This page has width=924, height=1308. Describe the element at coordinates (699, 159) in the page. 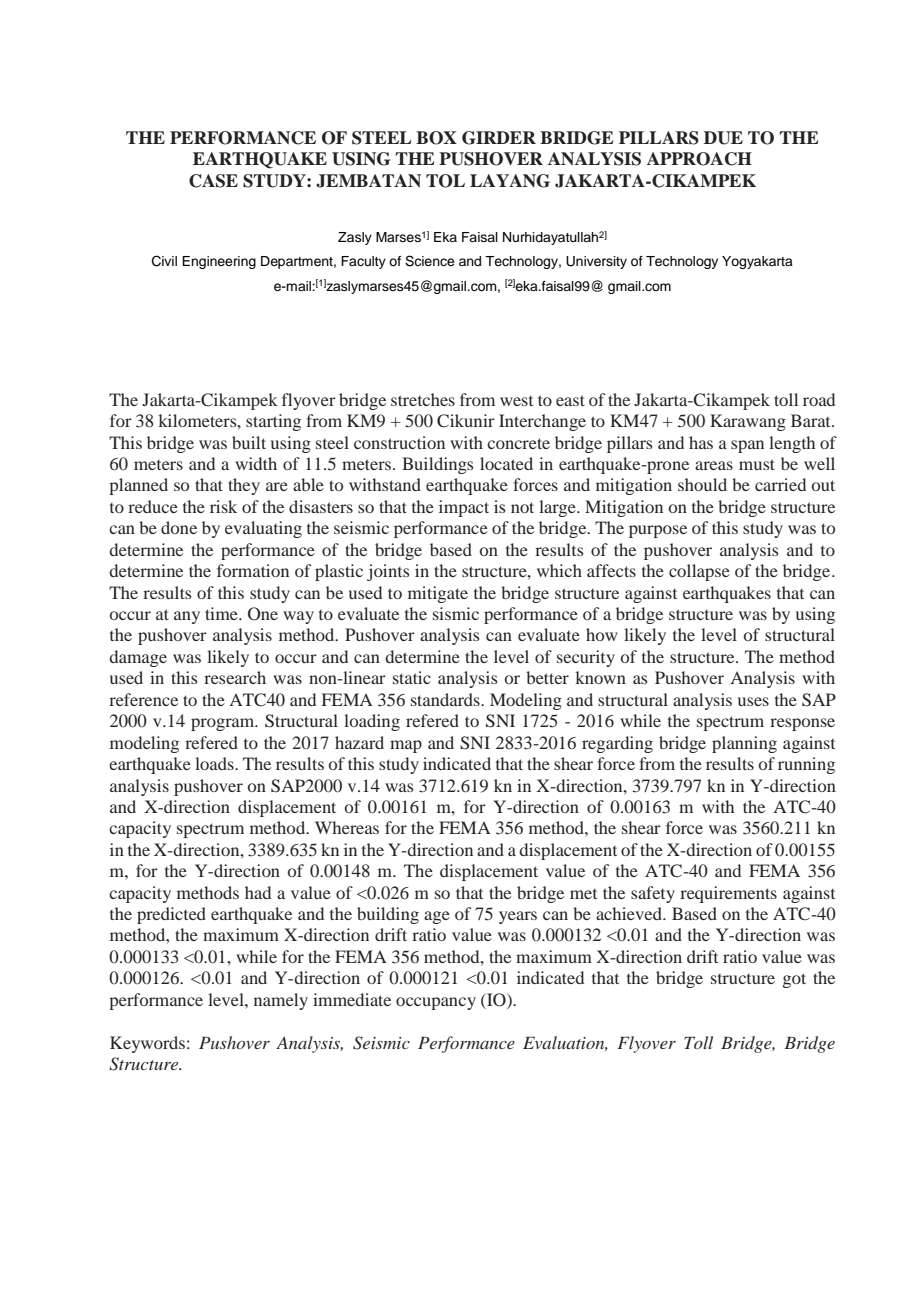

I see `APPROACH` at that location.
